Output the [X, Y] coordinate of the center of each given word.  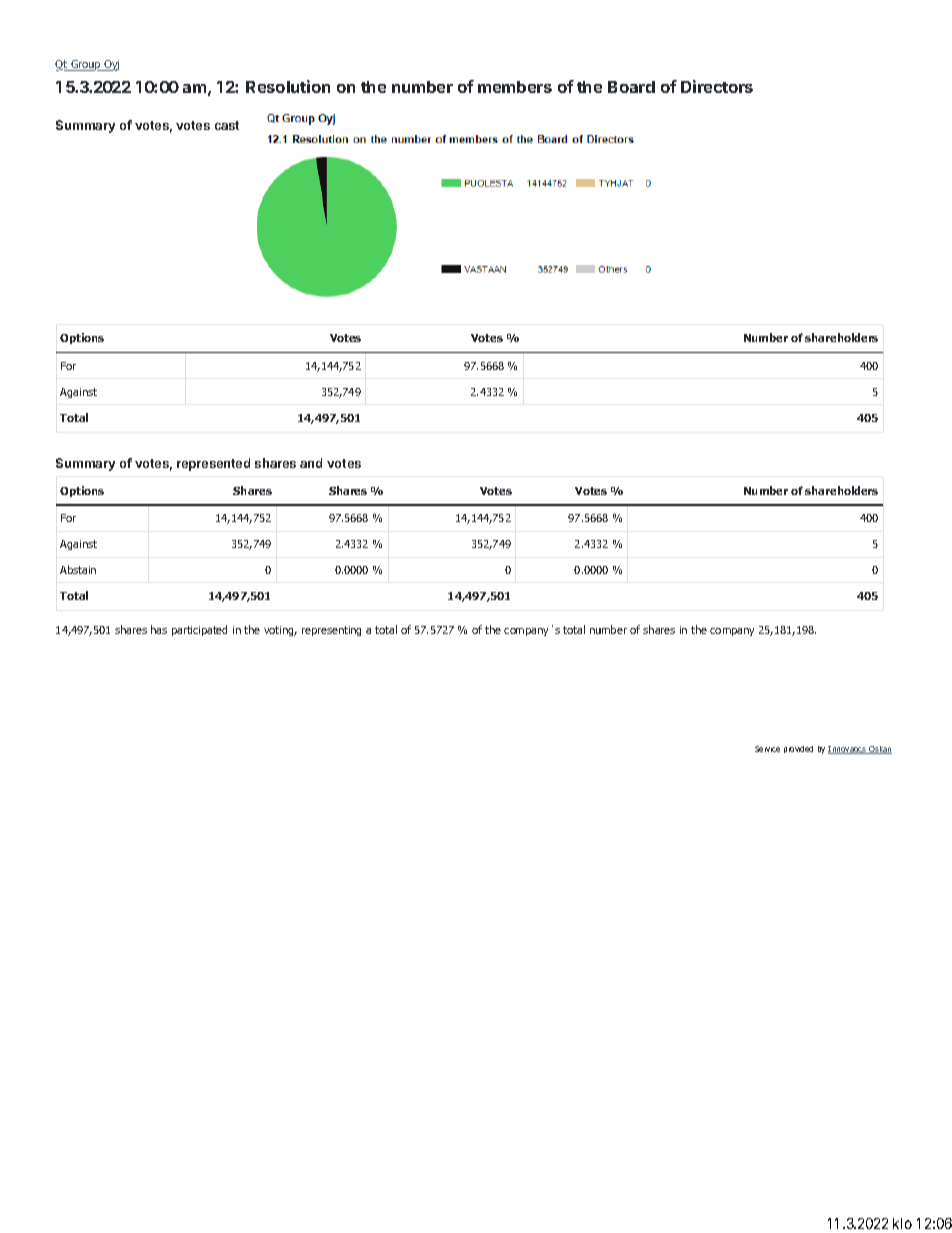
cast [227, 125]
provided [798, 749]
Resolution [288, 86]
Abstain [78, 569]
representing [331, 631]
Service [767, 749]
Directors [717, 86]
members [515, 87]
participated [199, 630]
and [311, 463]
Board [631, 87]
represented [213, 464]
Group [86, 65]
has [159, 629]
